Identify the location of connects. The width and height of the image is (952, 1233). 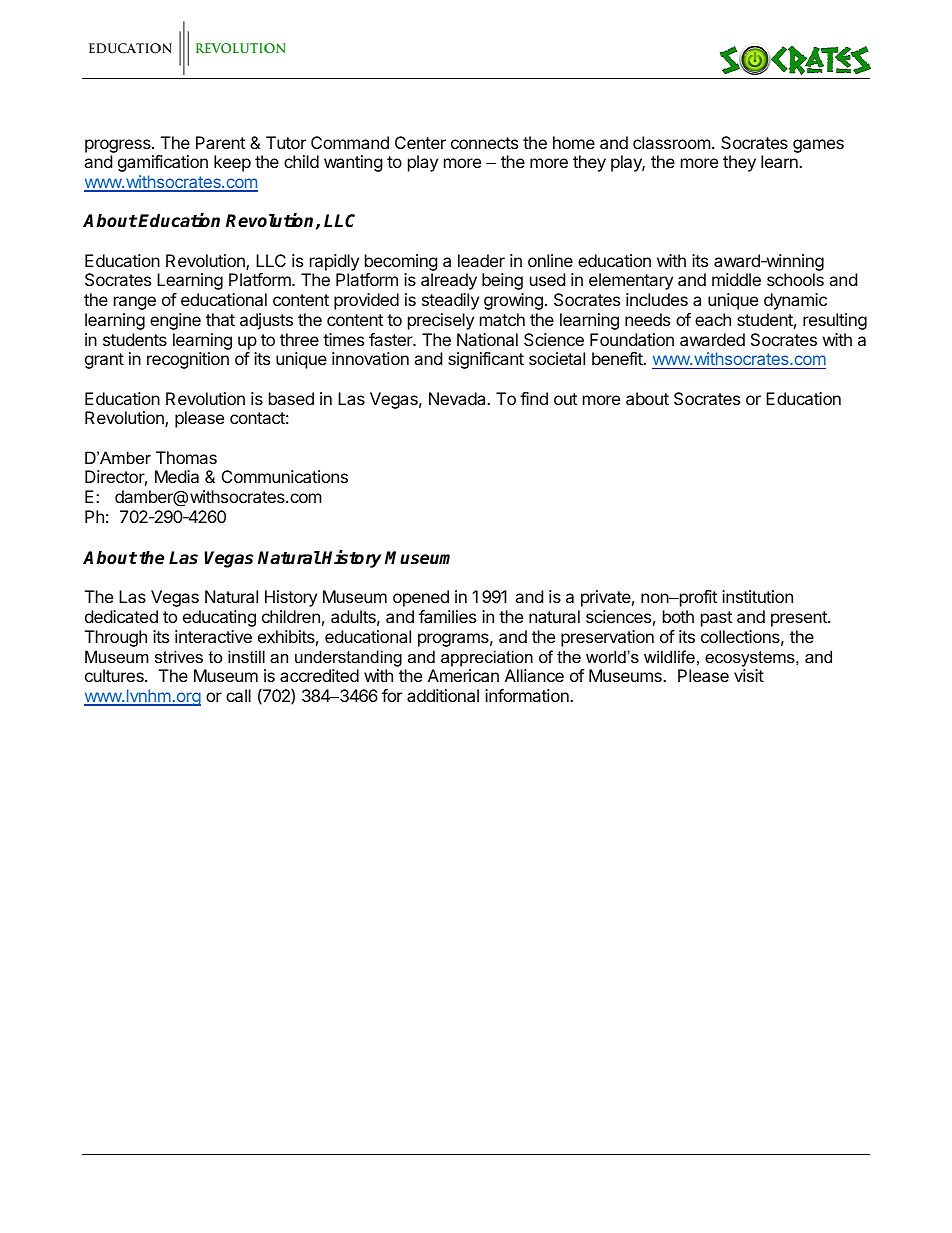
(484, 143).
